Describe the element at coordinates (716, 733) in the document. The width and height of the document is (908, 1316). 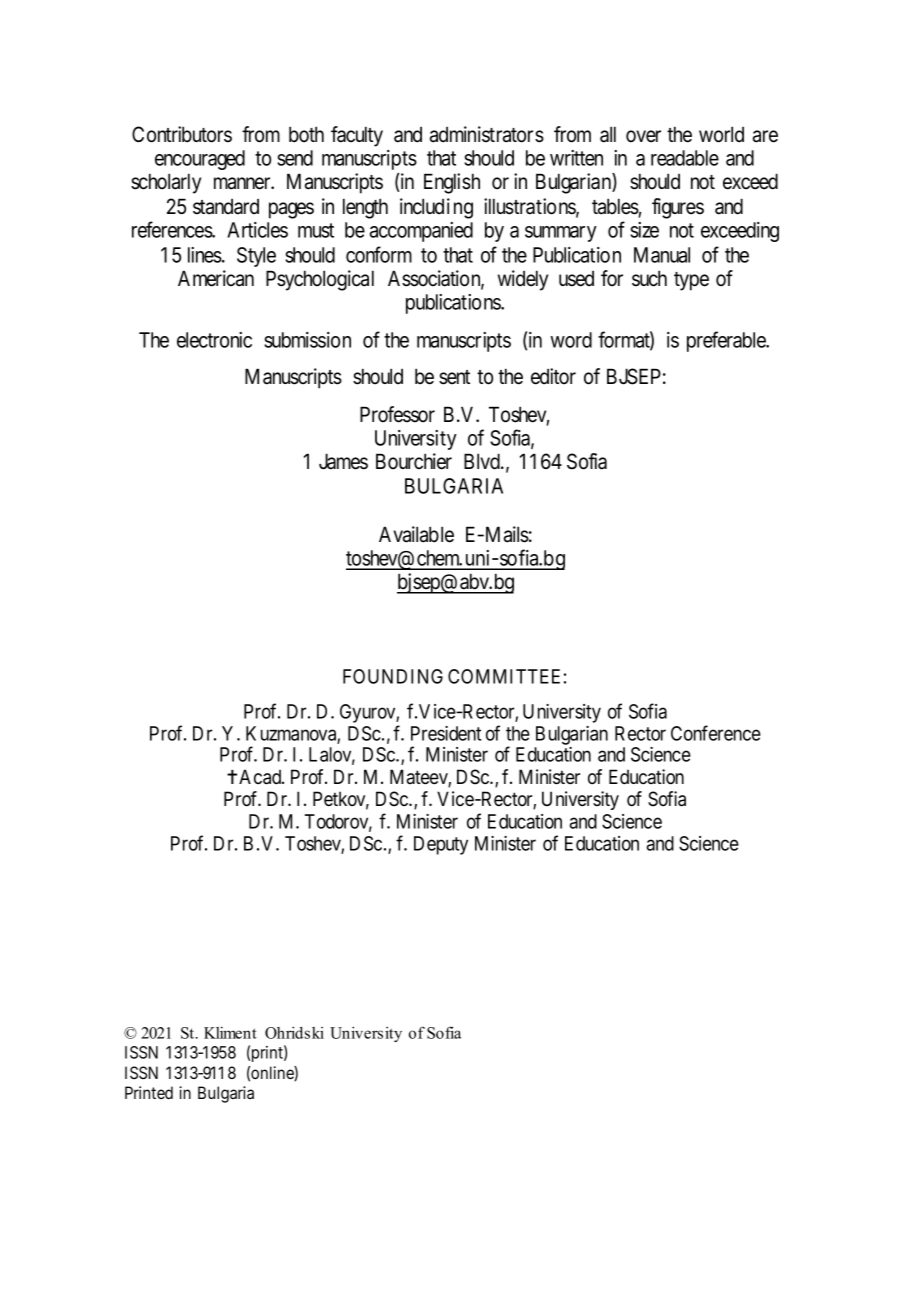
I see `Conference` at that location.
